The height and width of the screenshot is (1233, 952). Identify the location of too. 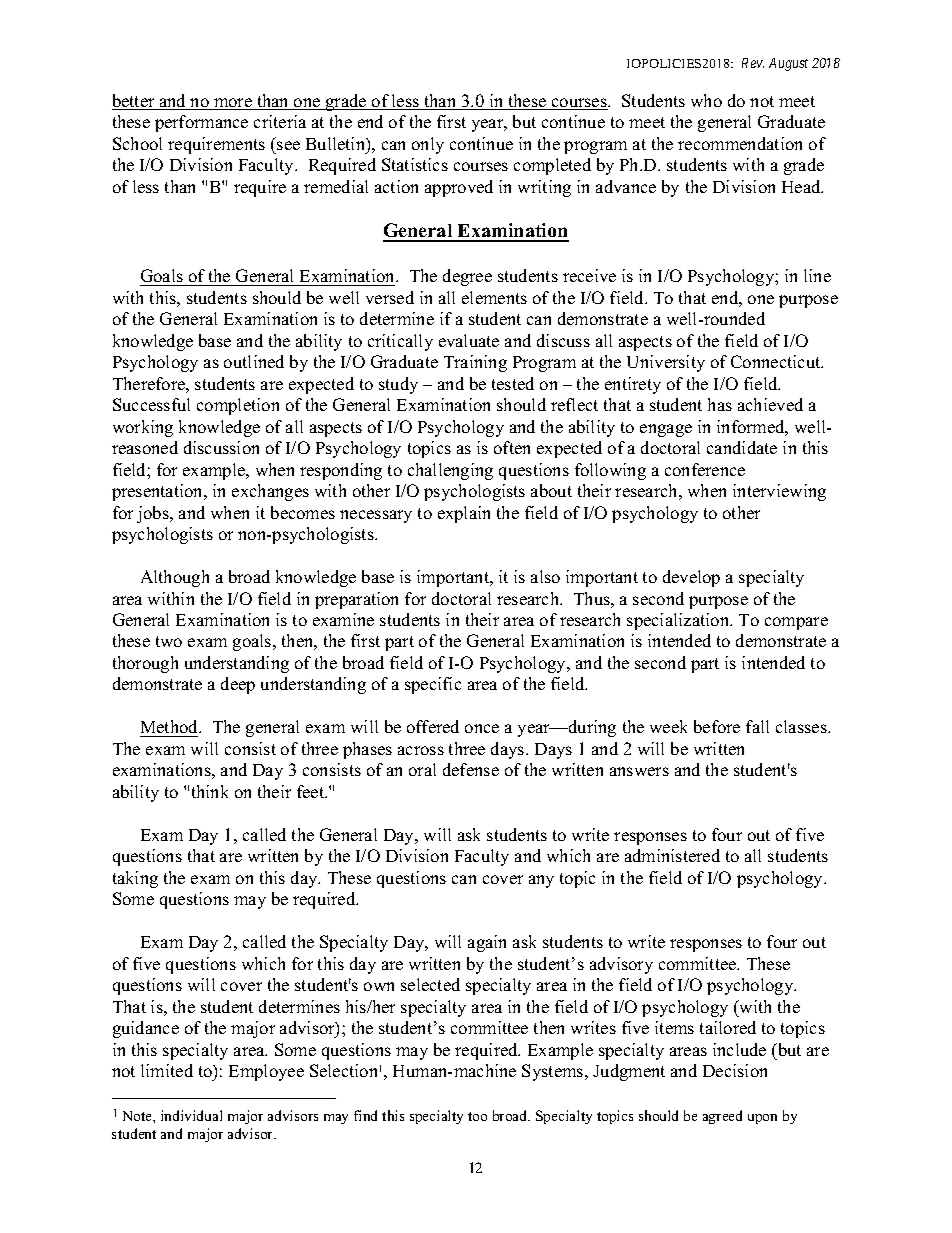
(477, 1116).
